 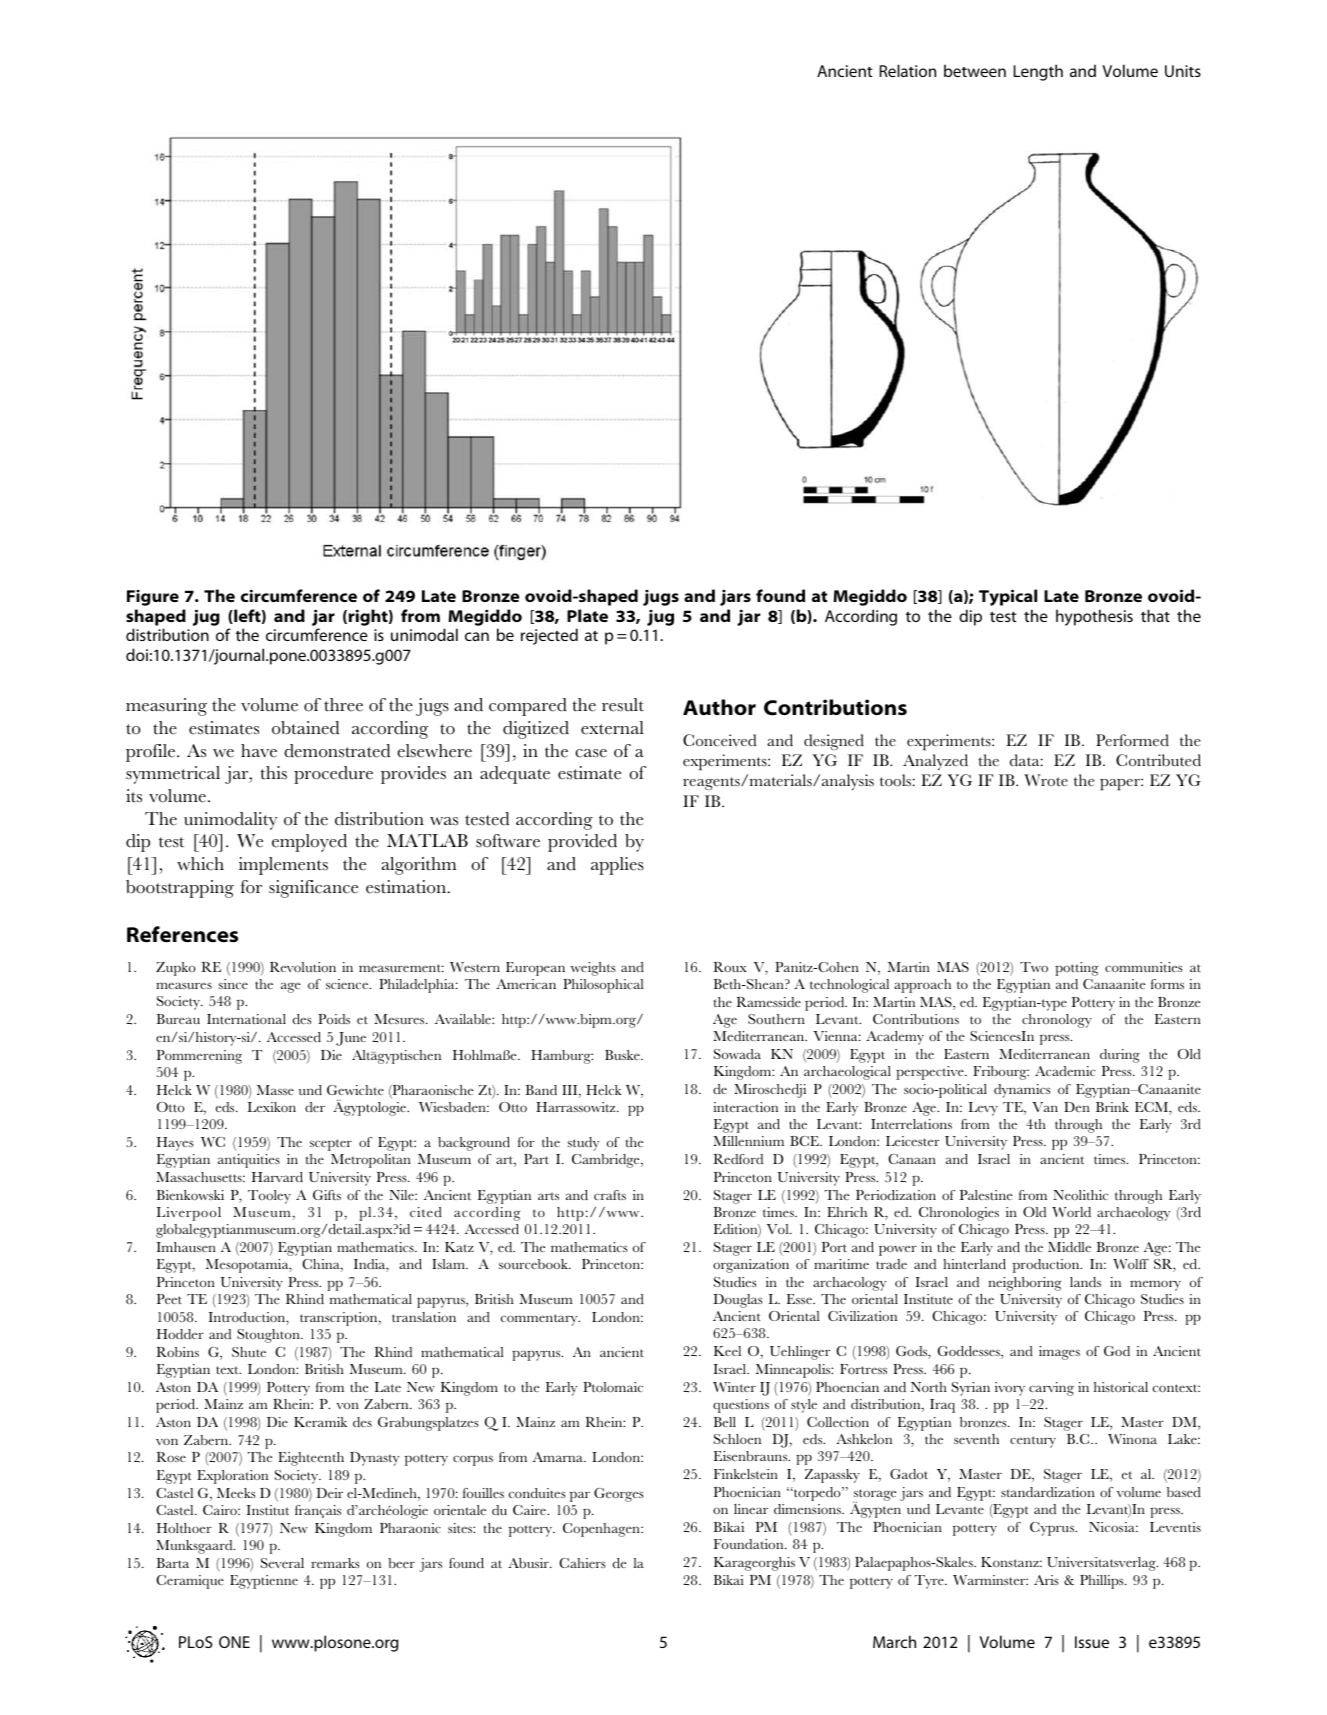 I want to click on between, so click(x=975, y=70).
